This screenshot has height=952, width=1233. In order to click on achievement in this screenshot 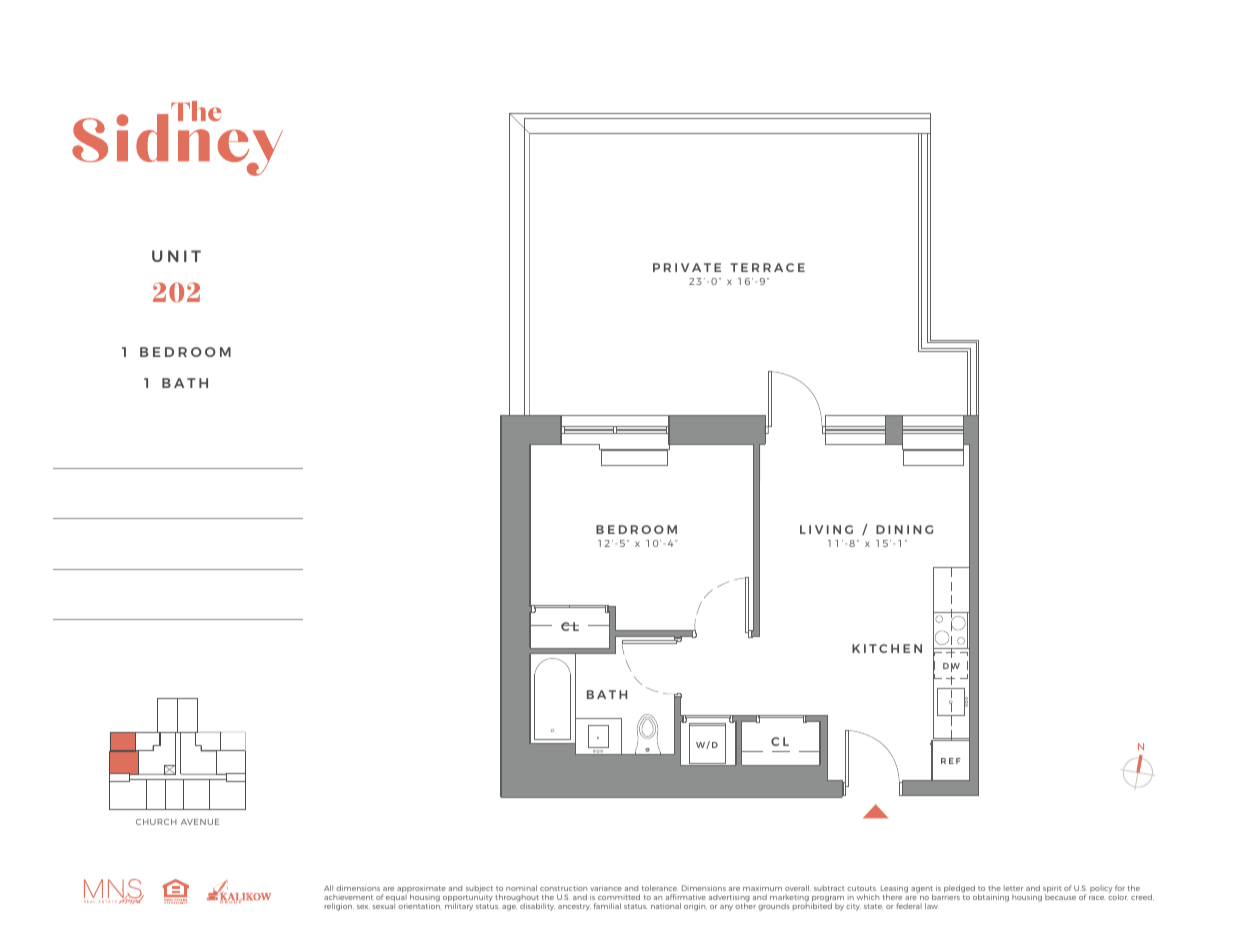, I will do `click(348, 897)`.
